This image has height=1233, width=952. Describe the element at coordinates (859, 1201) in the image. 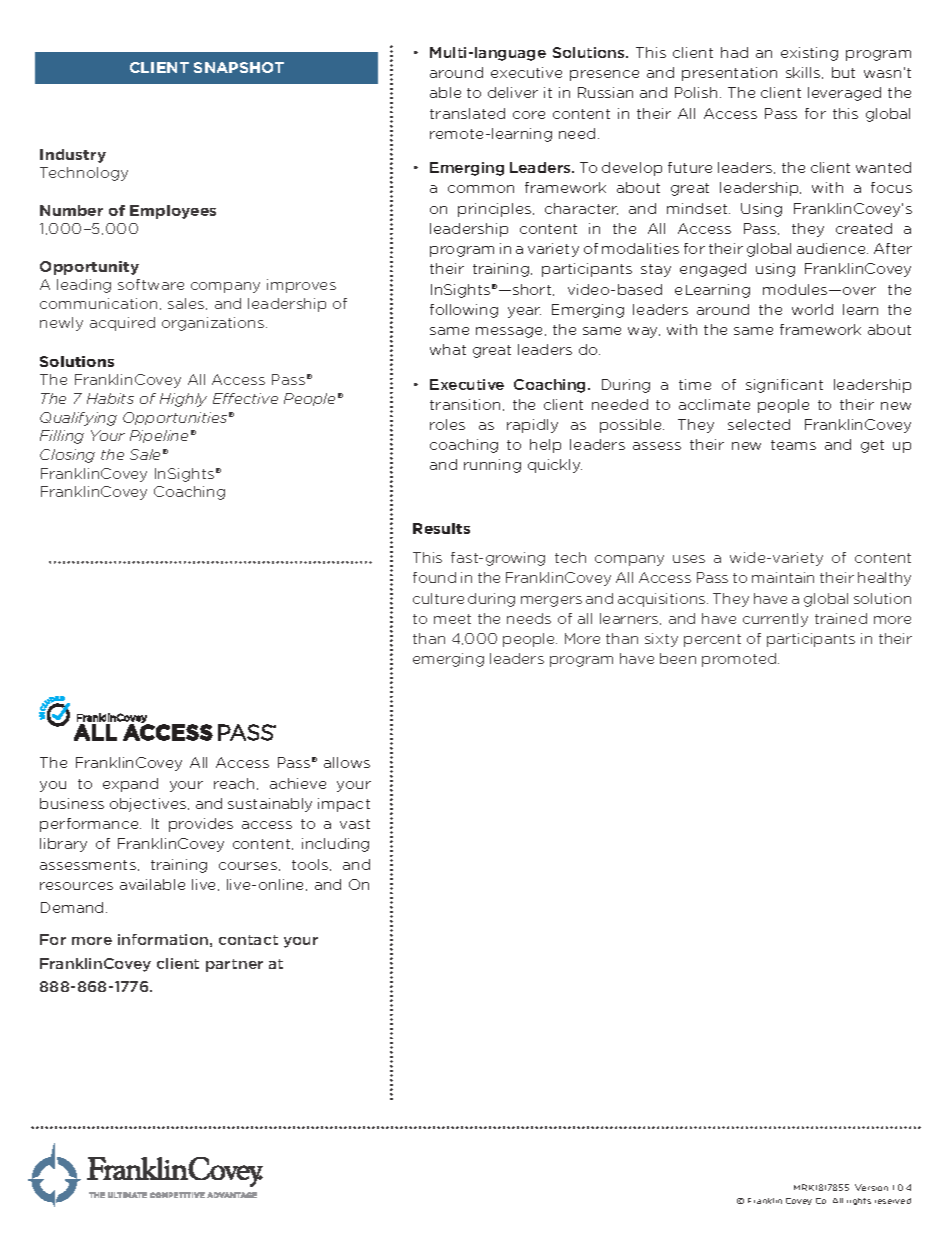

I see `rights` at that location.
